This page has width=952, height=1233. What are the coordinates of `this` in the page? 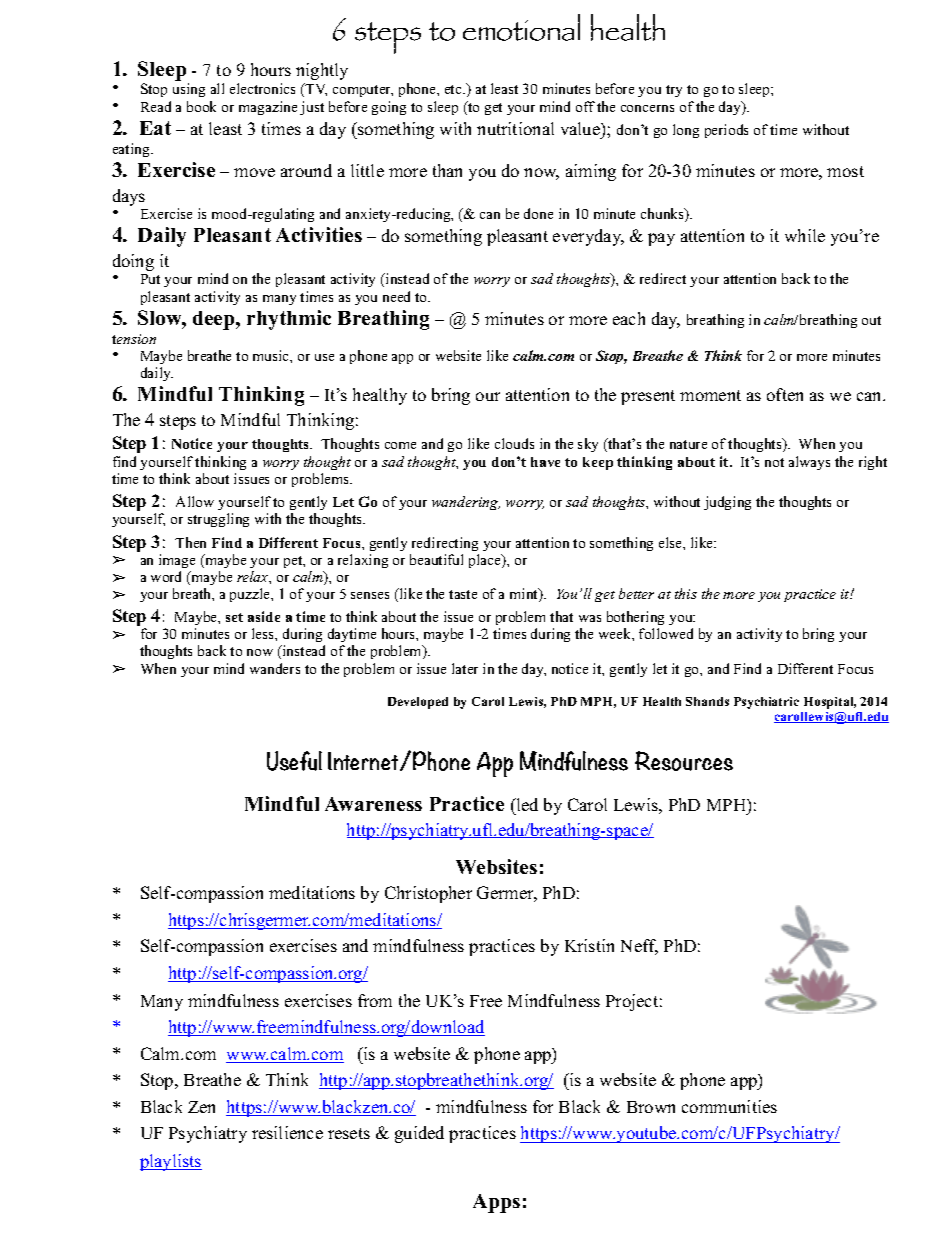 It's located at (686, 593).
